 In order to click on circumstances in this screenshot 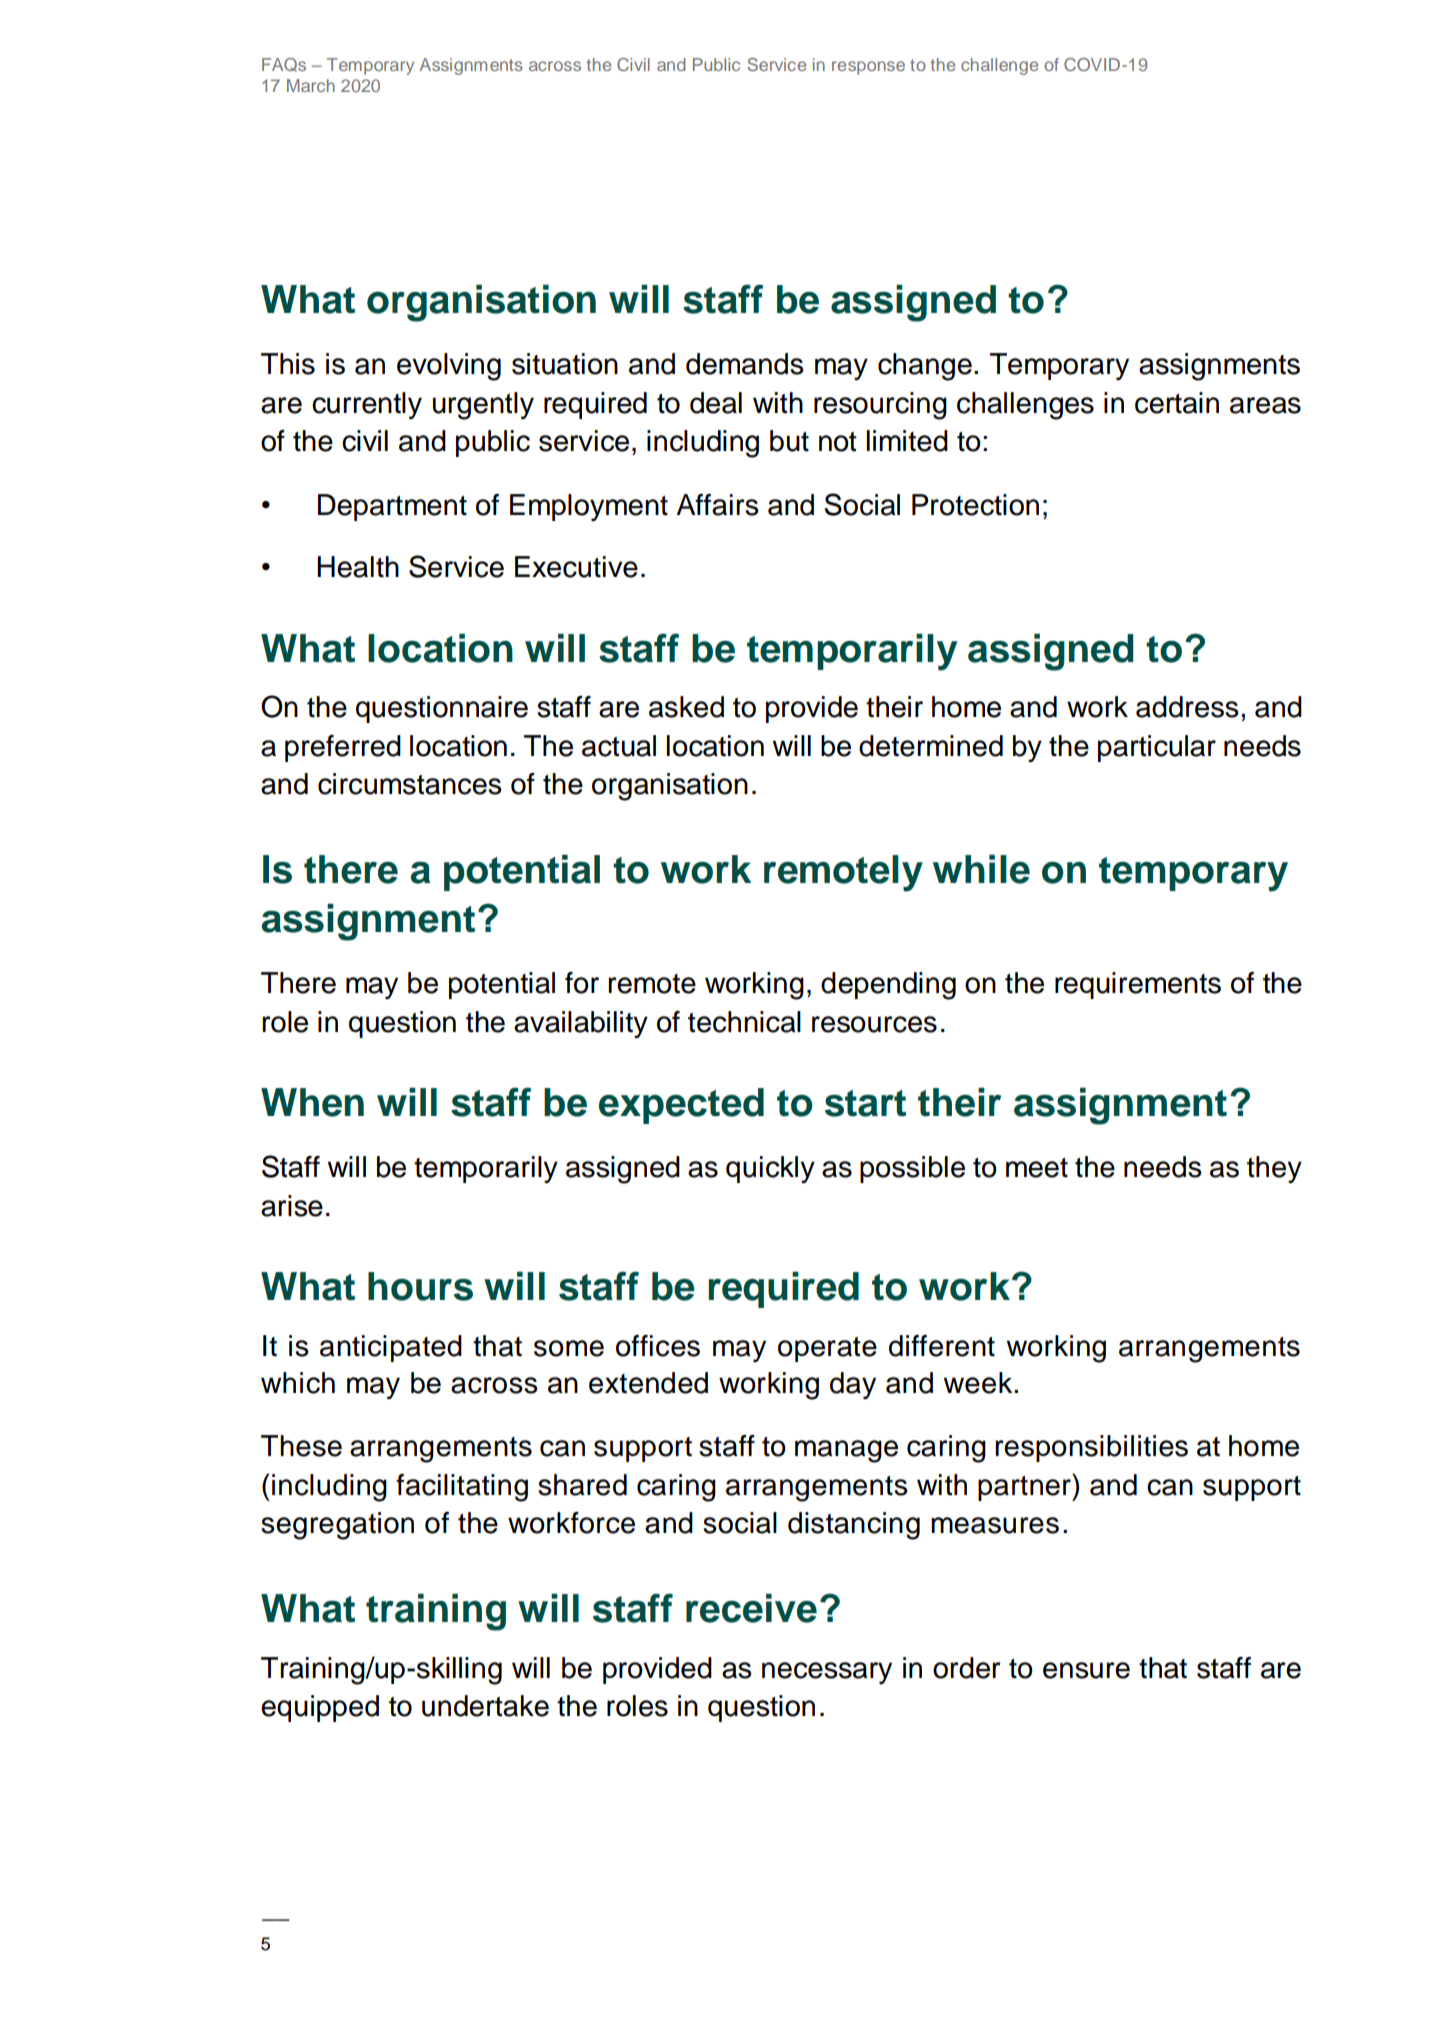, I will do `click(410, 784)`.
